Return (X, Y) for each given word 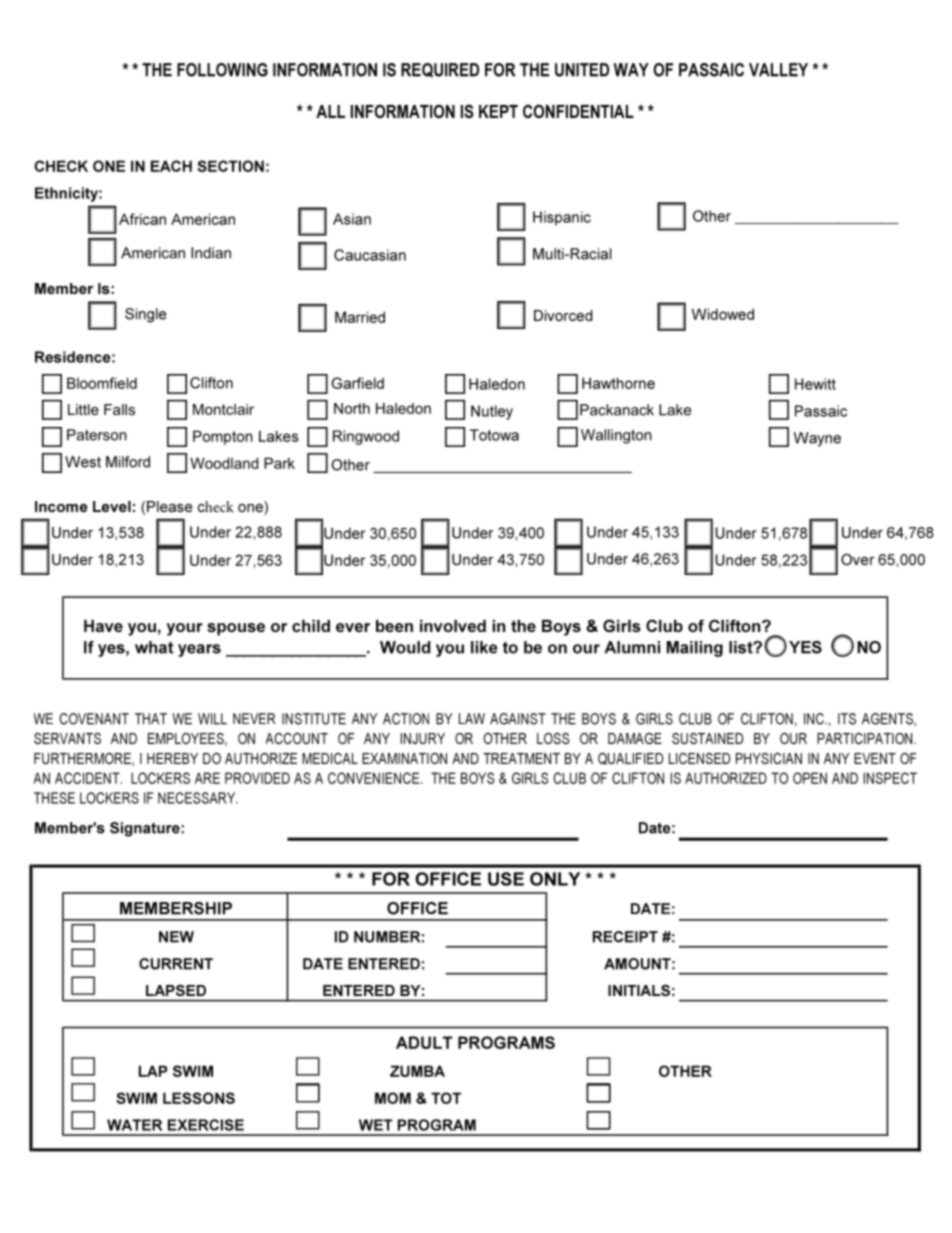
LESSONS (199, 1098)
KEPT (498, 111)
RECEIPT (625, 937)
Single (145, 315)
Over (857, 559)
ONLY (555, 879)
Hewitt (815, 384)
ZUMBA (417, 1071)
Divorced (563, 315)
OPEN (810, 778)
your (185, 629)
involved (453, 626)
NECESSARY (198, 798)
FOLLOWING (222, 70)
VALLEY (778, 70)
